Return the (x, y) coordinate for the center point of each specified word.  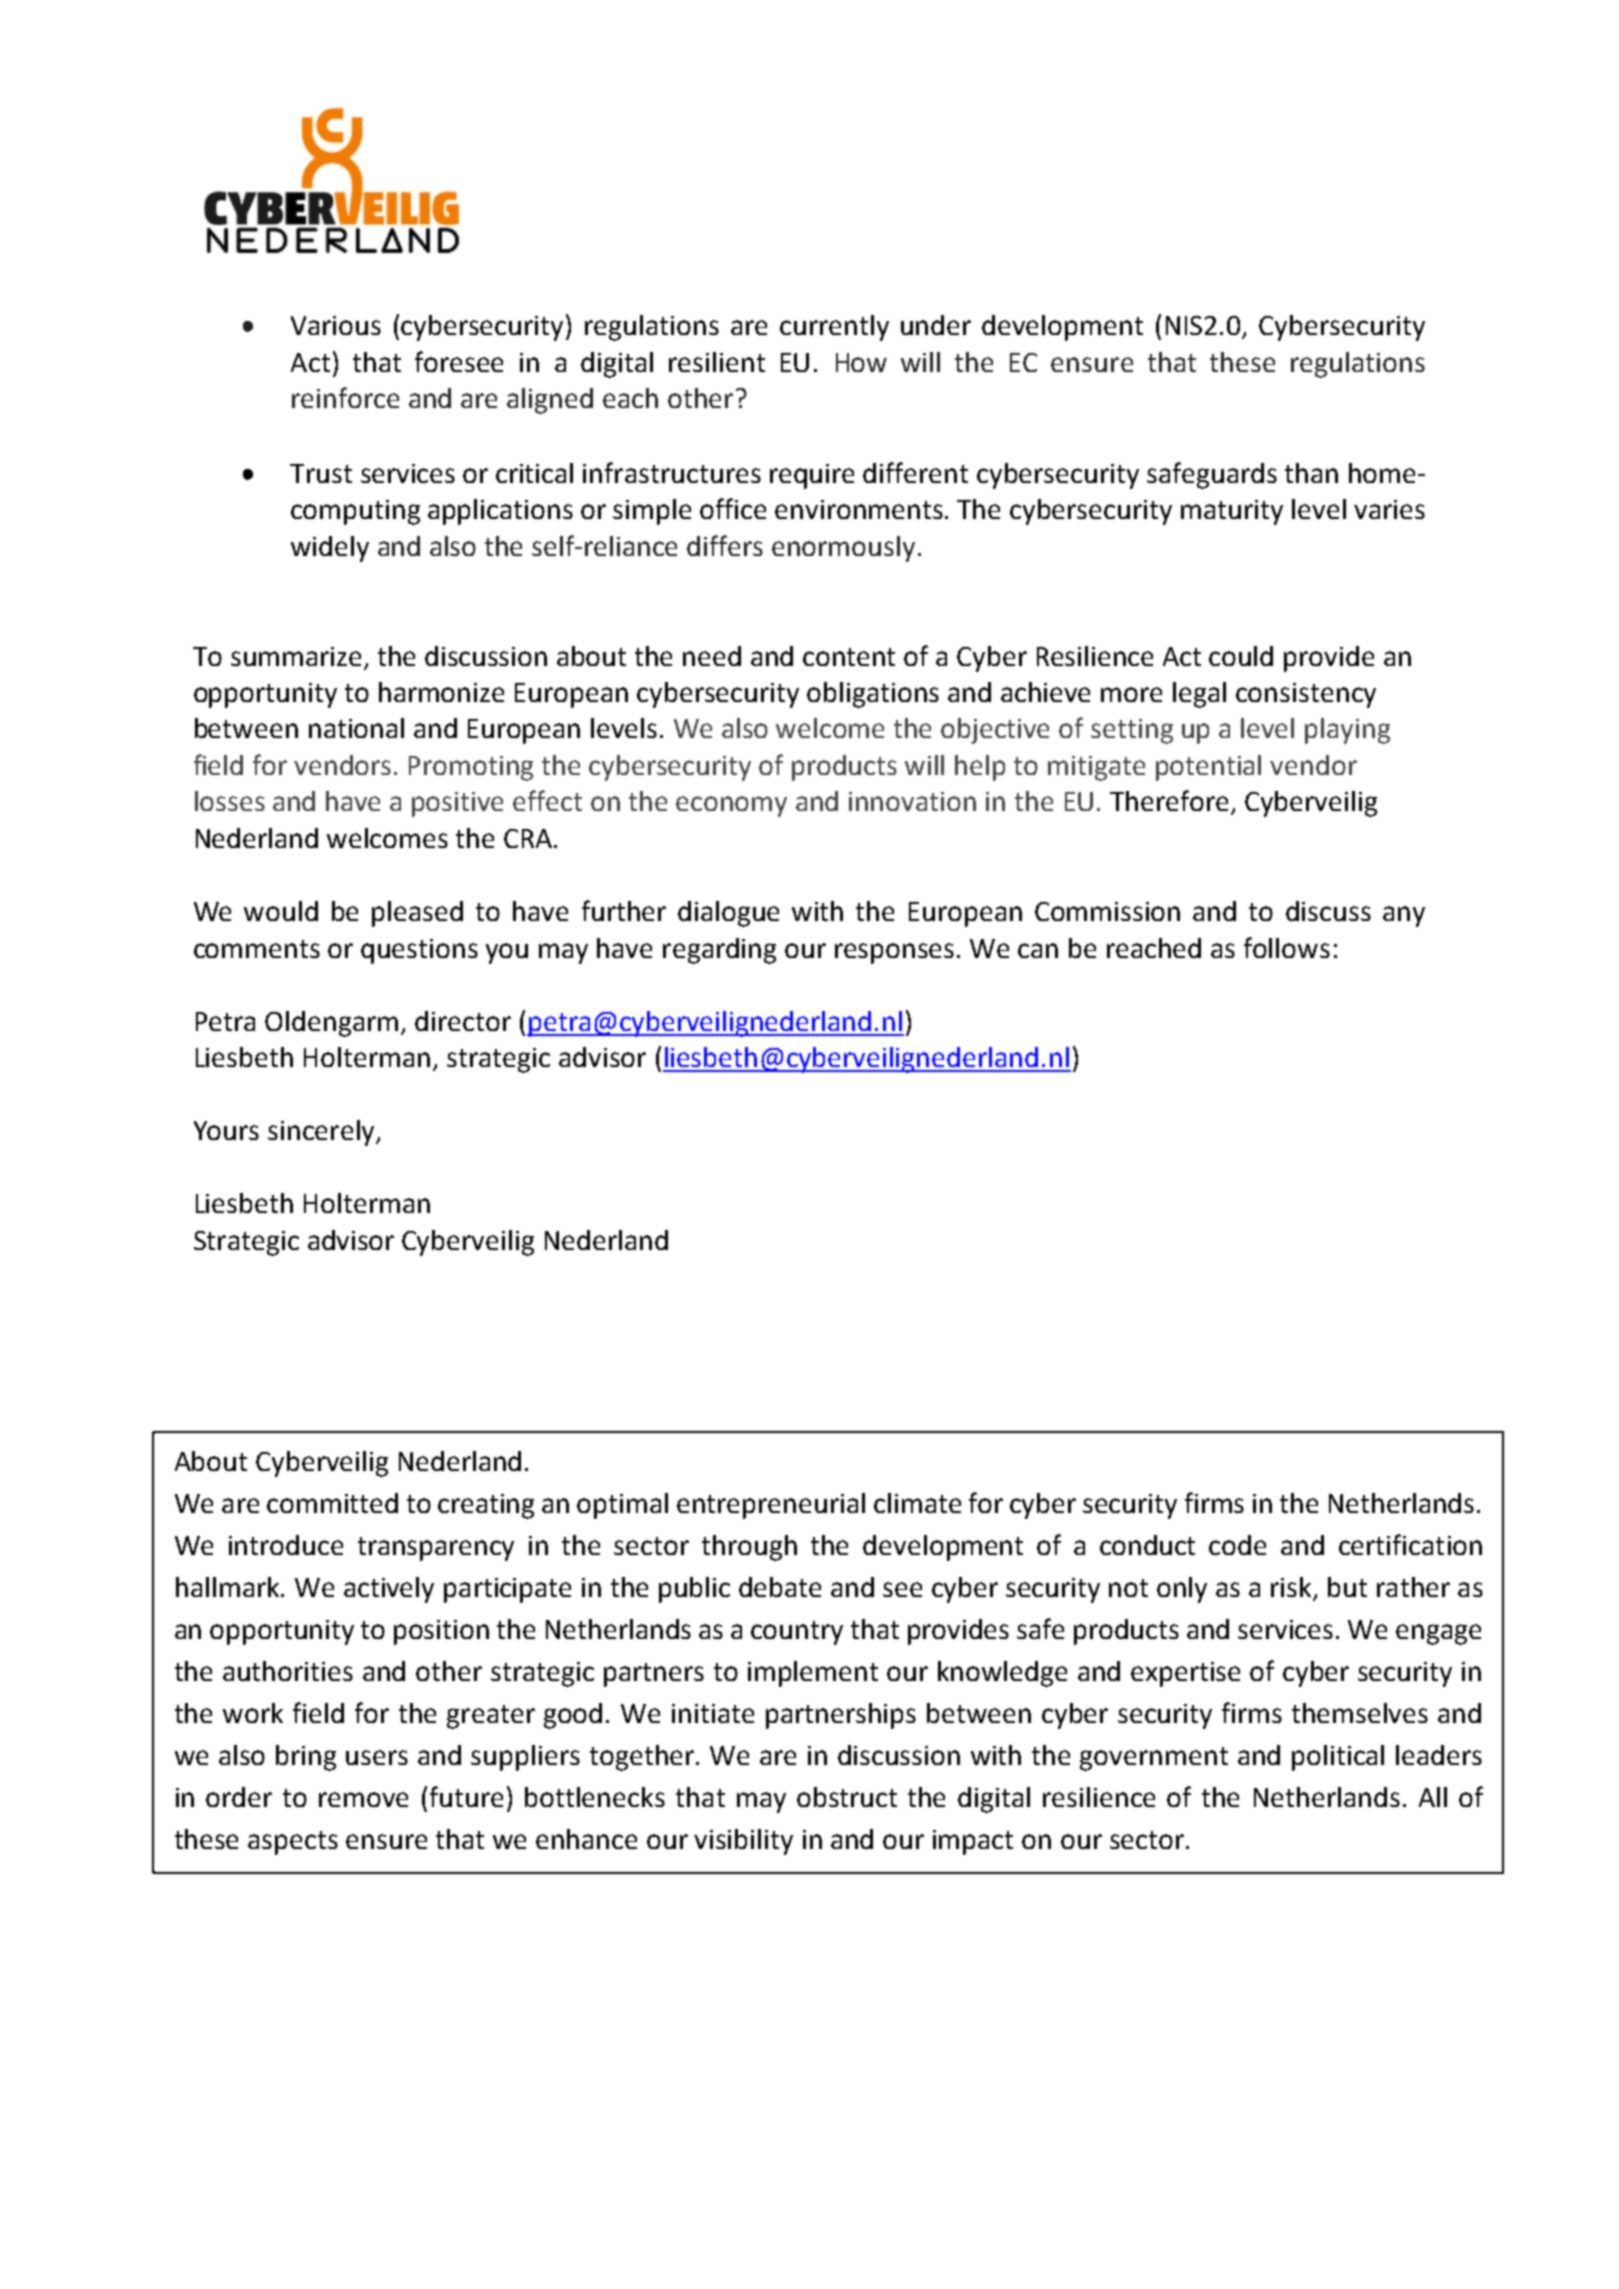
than (1311, 473)
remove (363, 1799)
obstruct (847, 1797)
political (1338, 1758)
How (861, 362)
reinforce (345, 397)
